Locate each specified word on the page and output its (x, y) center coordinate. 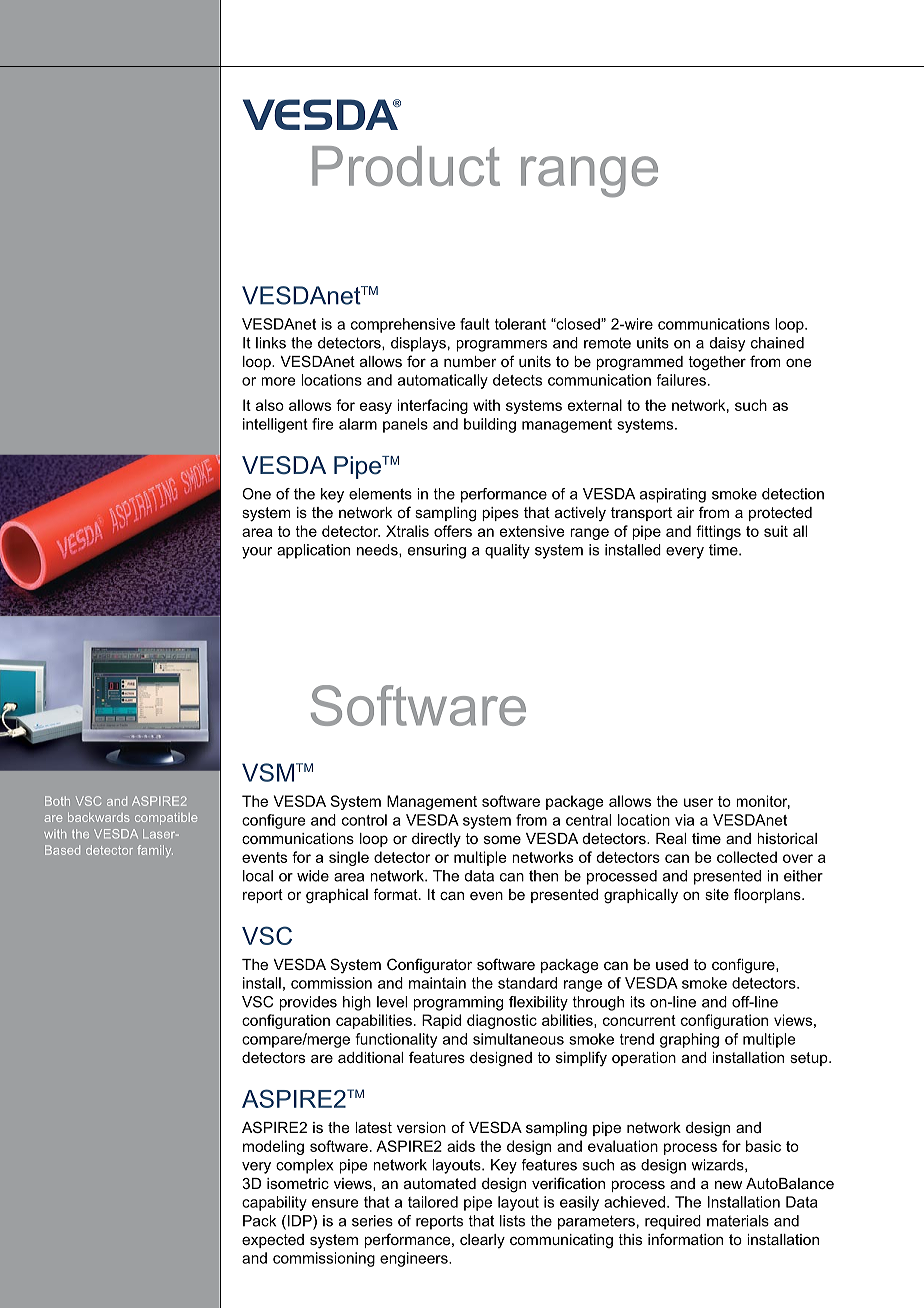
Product (406, 166)
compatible (166, 819)
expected (273, 1241)
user (698, 802)
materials (738, 1221)
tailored (433, 1202)
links (271, 343)
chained (777, 343)
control (364, 820)
